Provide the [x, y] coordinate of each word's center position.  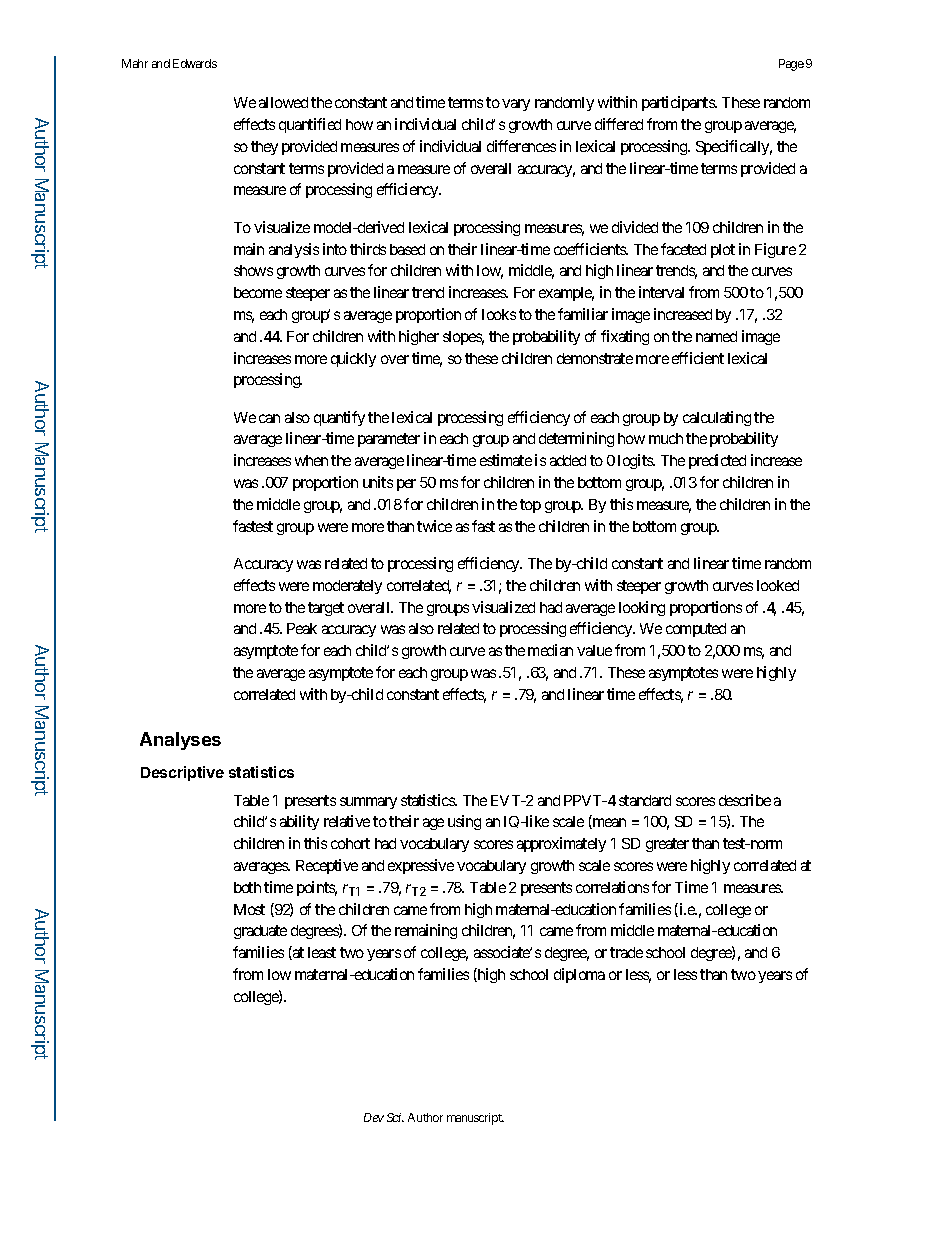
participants [679, 103]
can [269, 418]
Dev [374, 1117]
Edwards [195, 63]
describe [745, 800]
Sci [395, 1117]
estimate [506, 460]
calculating [717, 418]
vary [516, 105]
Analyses [180, 741]
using [464, 822]
